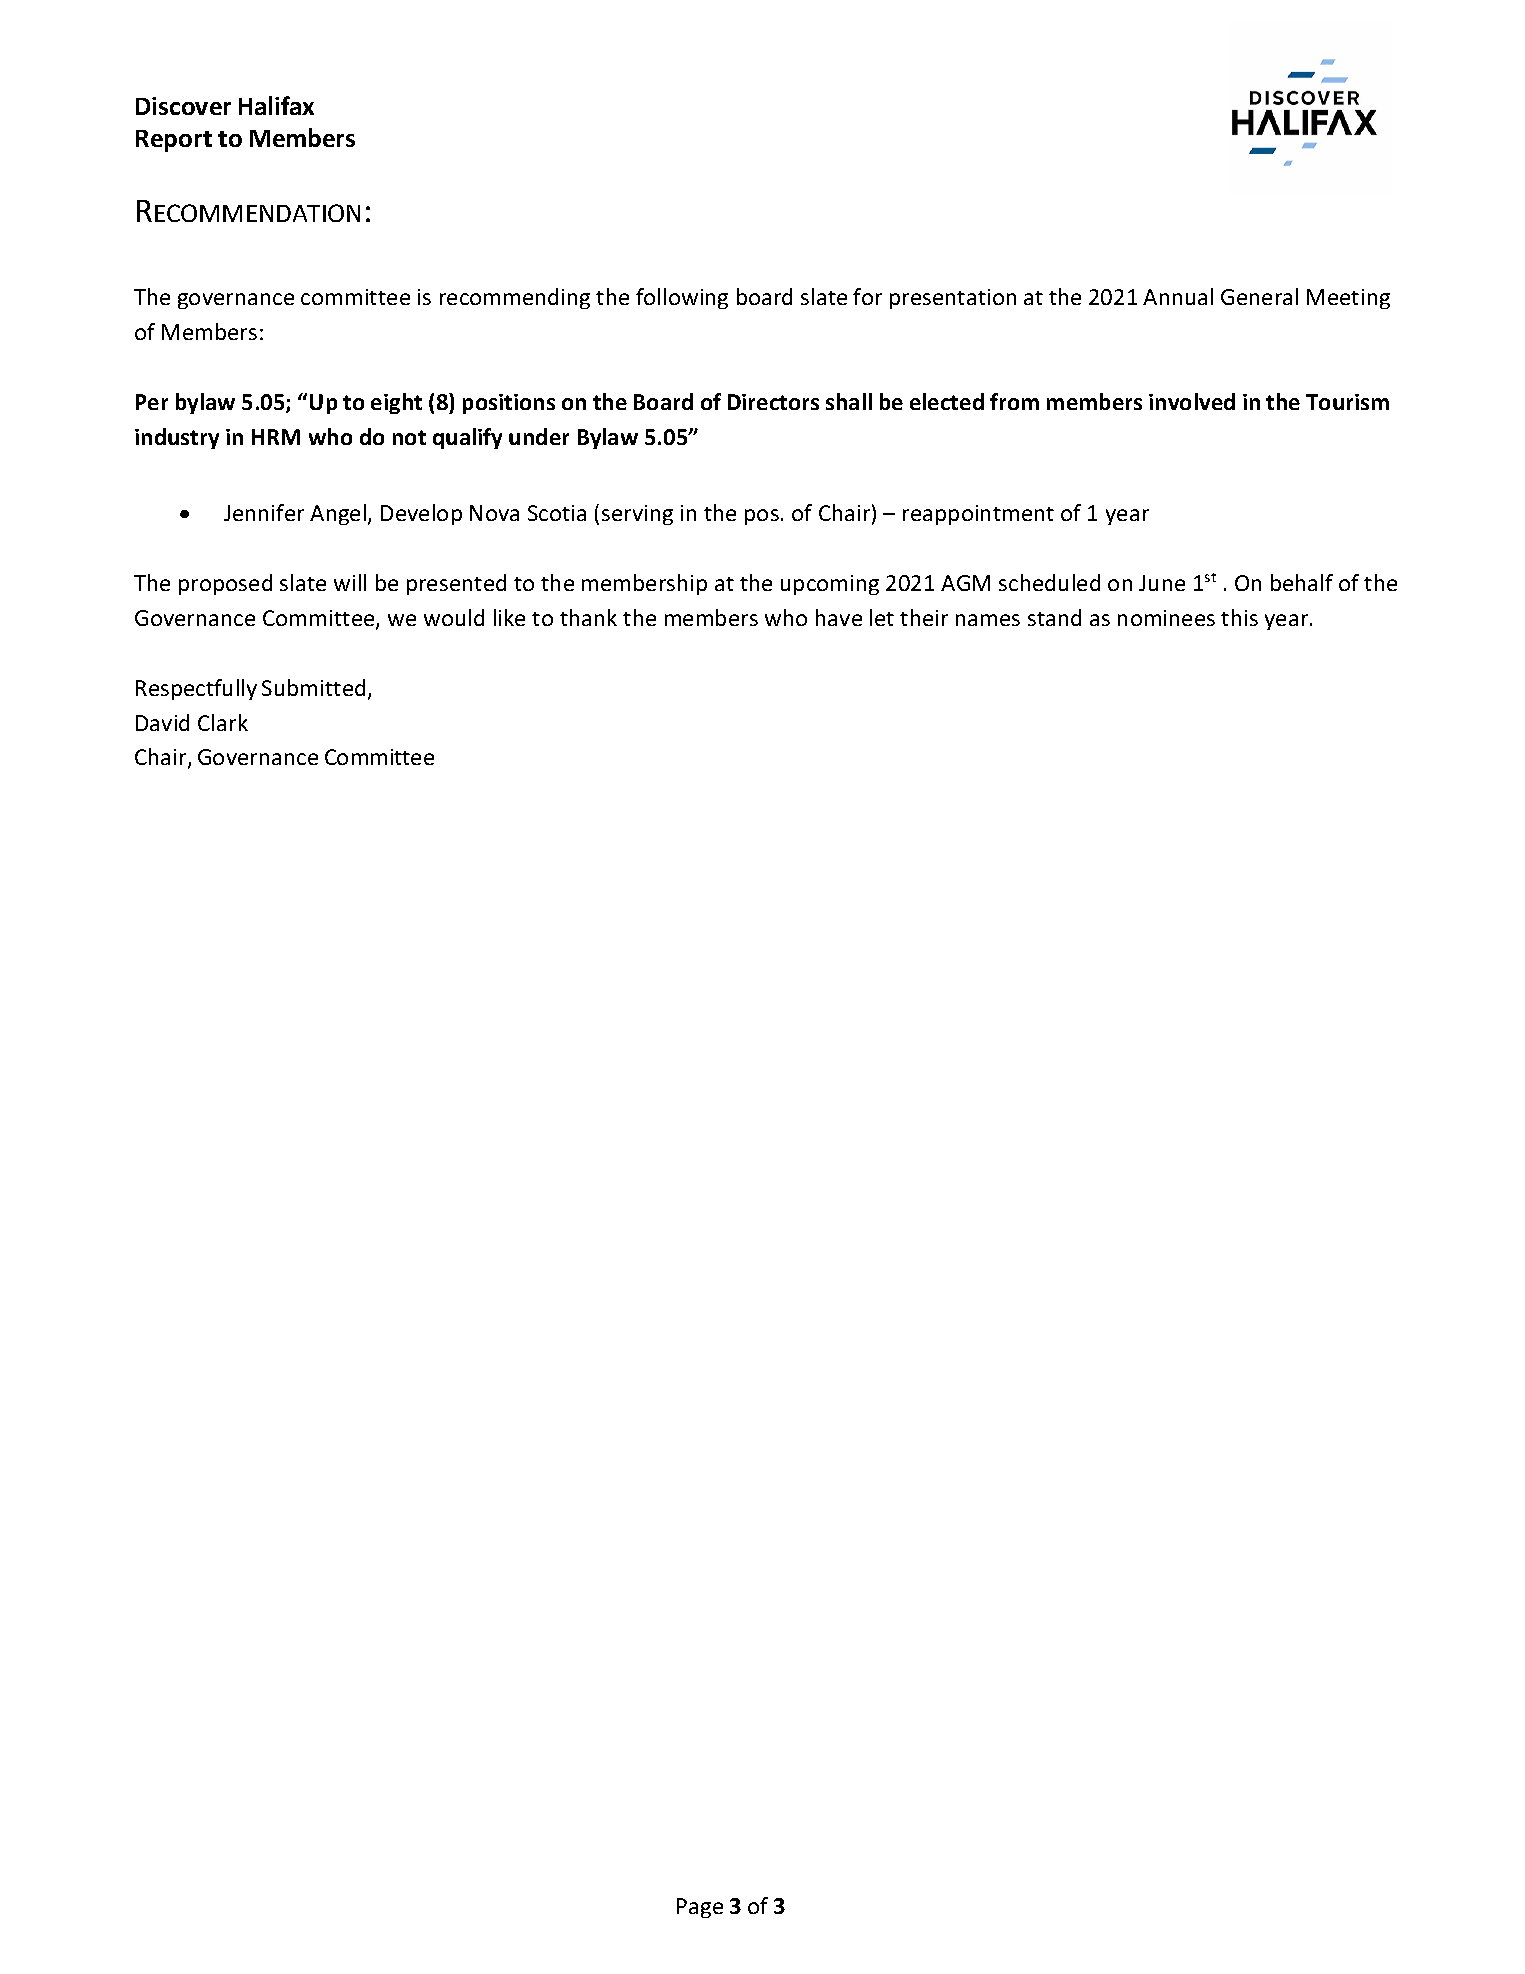 The image size is (1525, 1974). I want to click on following, so click(682, 298).
